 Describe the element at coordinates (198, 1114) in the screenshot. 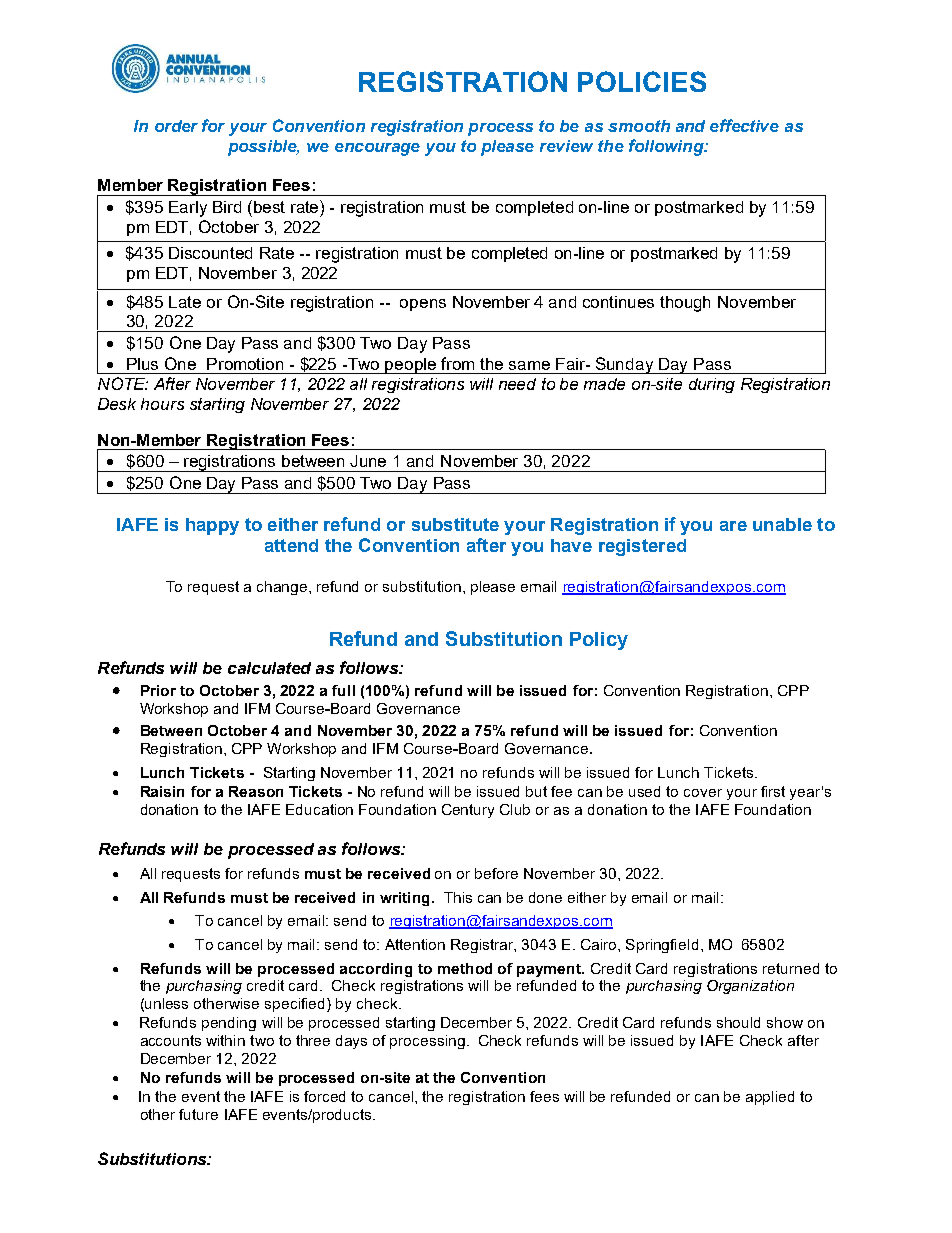

I see `future` at that location.
